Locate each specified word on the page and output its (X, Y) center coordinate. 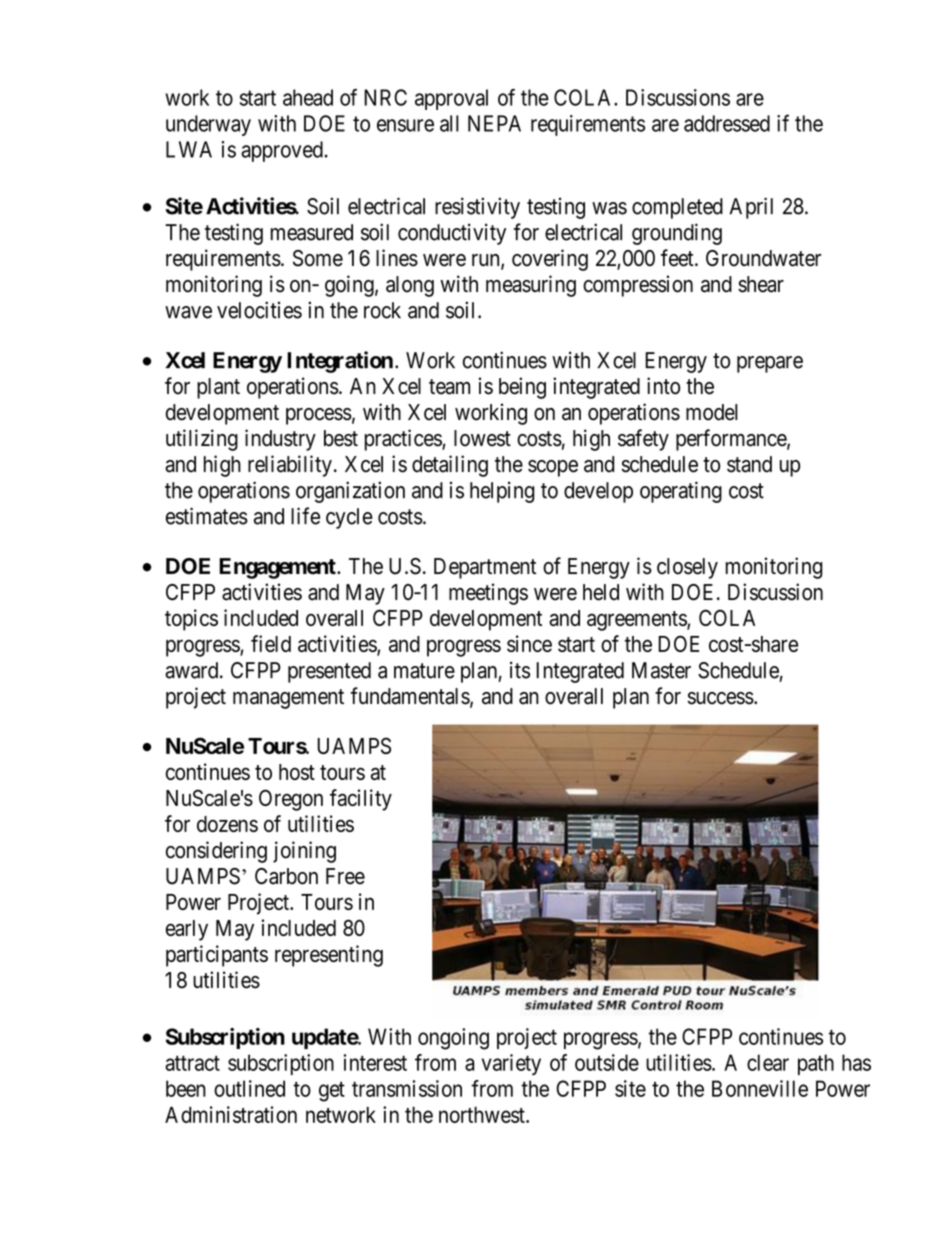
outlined (249, 1088)
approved (283, 151)
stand (749, 464)
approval (451, 99)
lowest (482, 438)
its (520, 670)
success (720, 698)
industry (280, 440)
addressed (727, 123)
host (297, 772)
